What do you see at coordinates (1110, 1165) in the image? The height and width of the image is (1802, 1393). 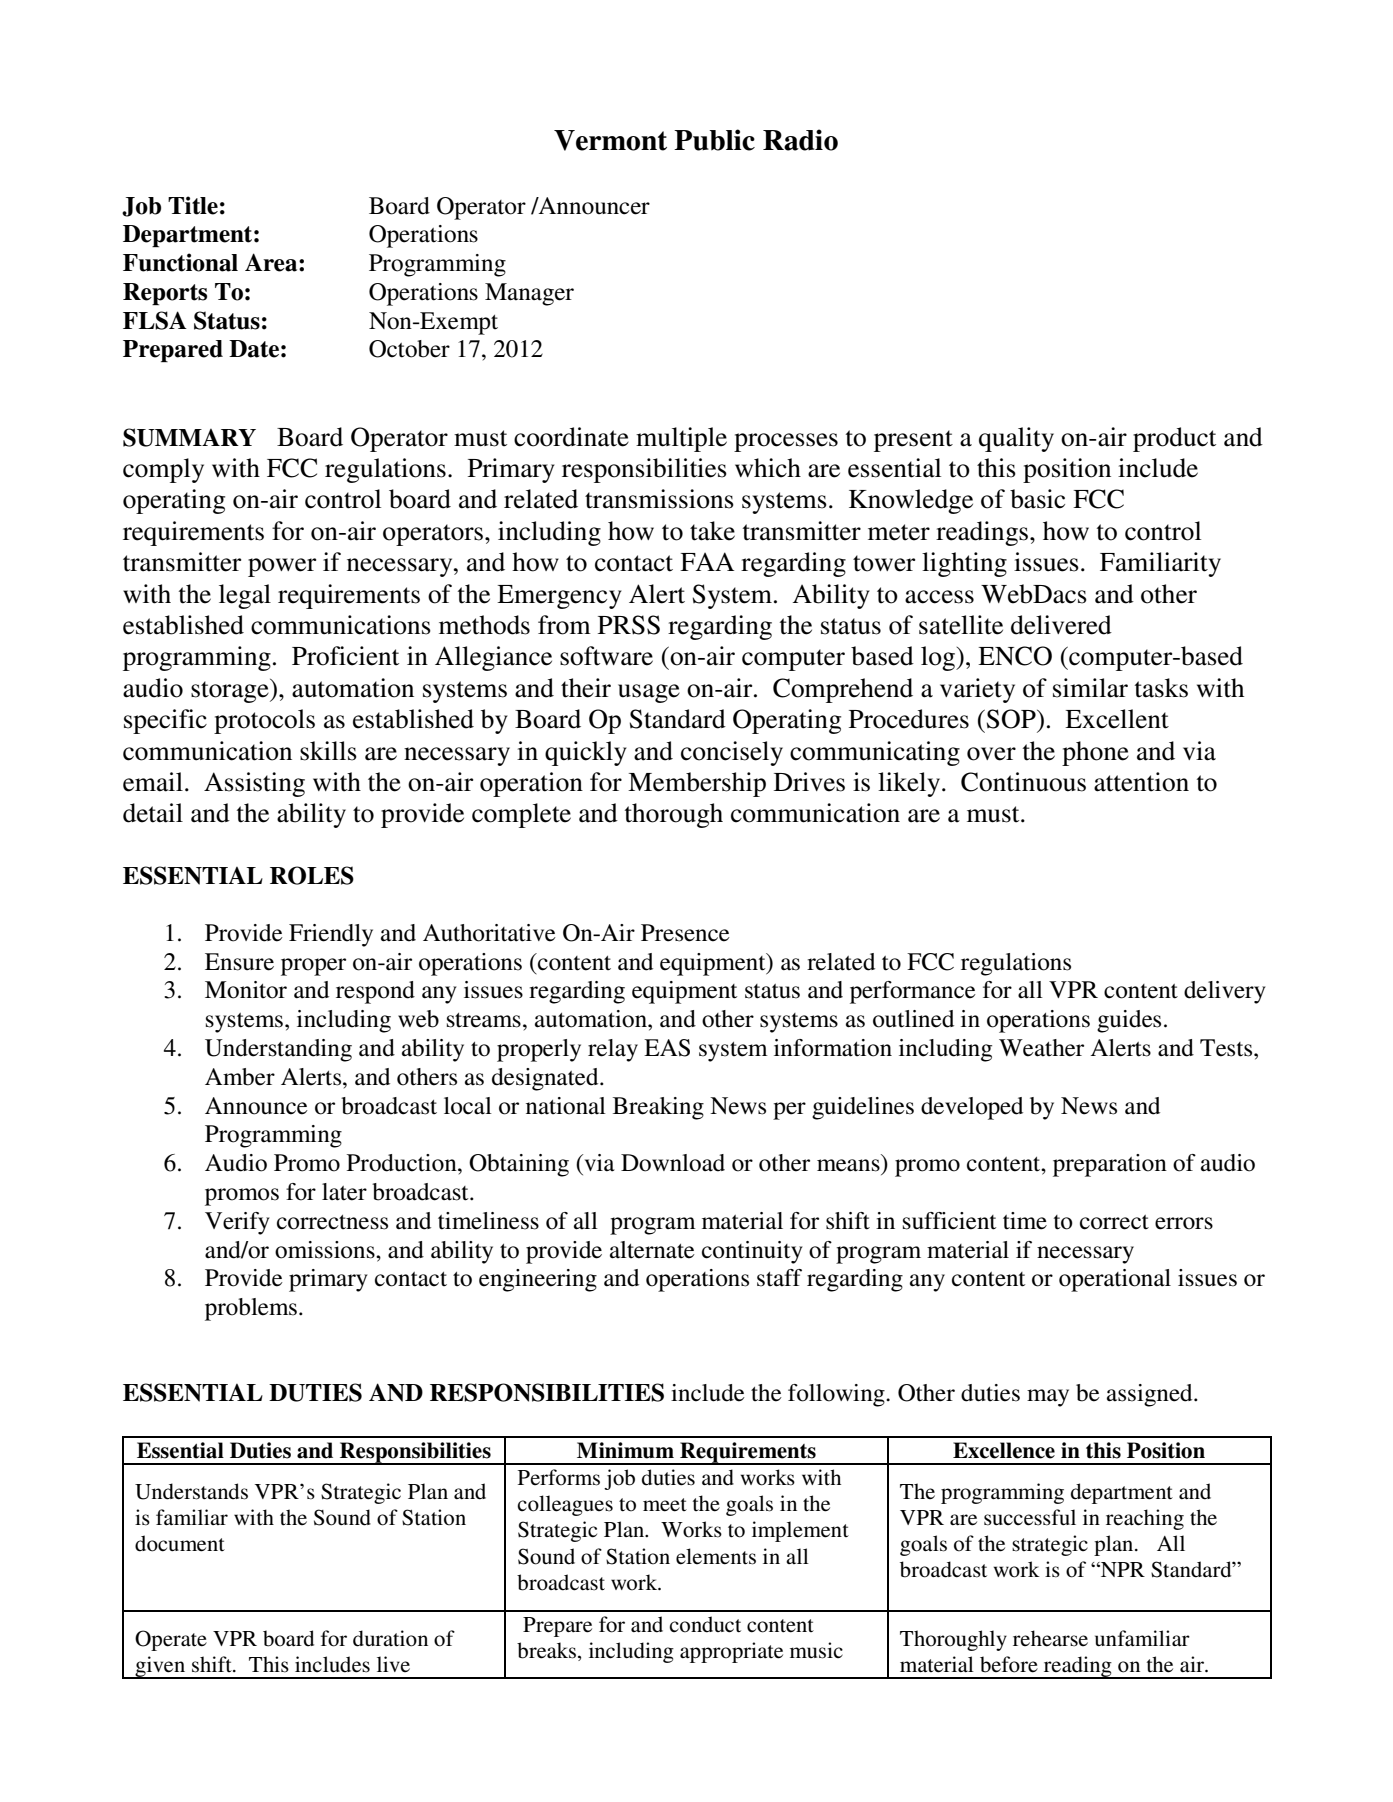 I see `preparation` at bounding box center [1110, 1165].
